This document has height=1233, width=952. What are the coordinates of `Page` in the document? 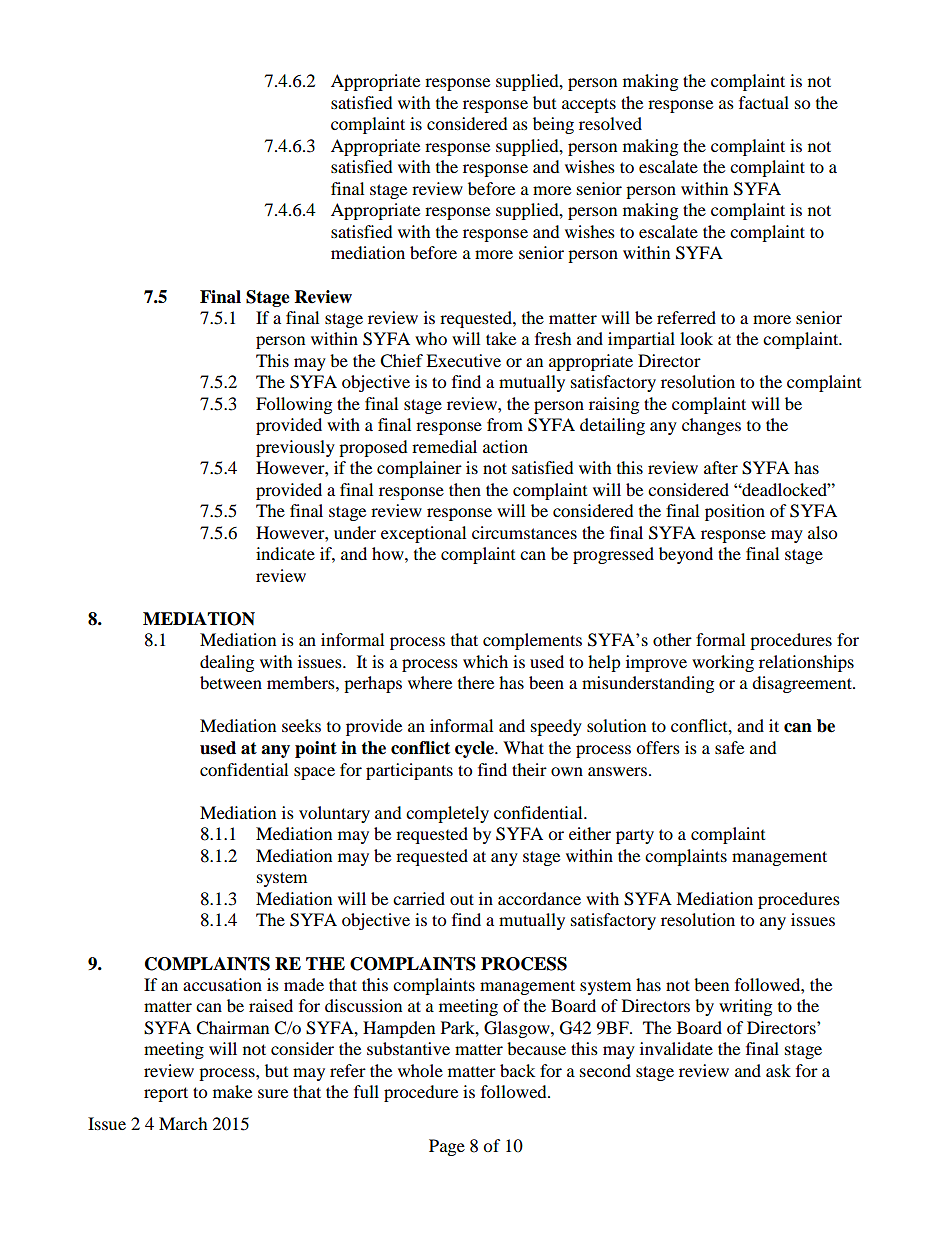 It's located at (447, 1147).
